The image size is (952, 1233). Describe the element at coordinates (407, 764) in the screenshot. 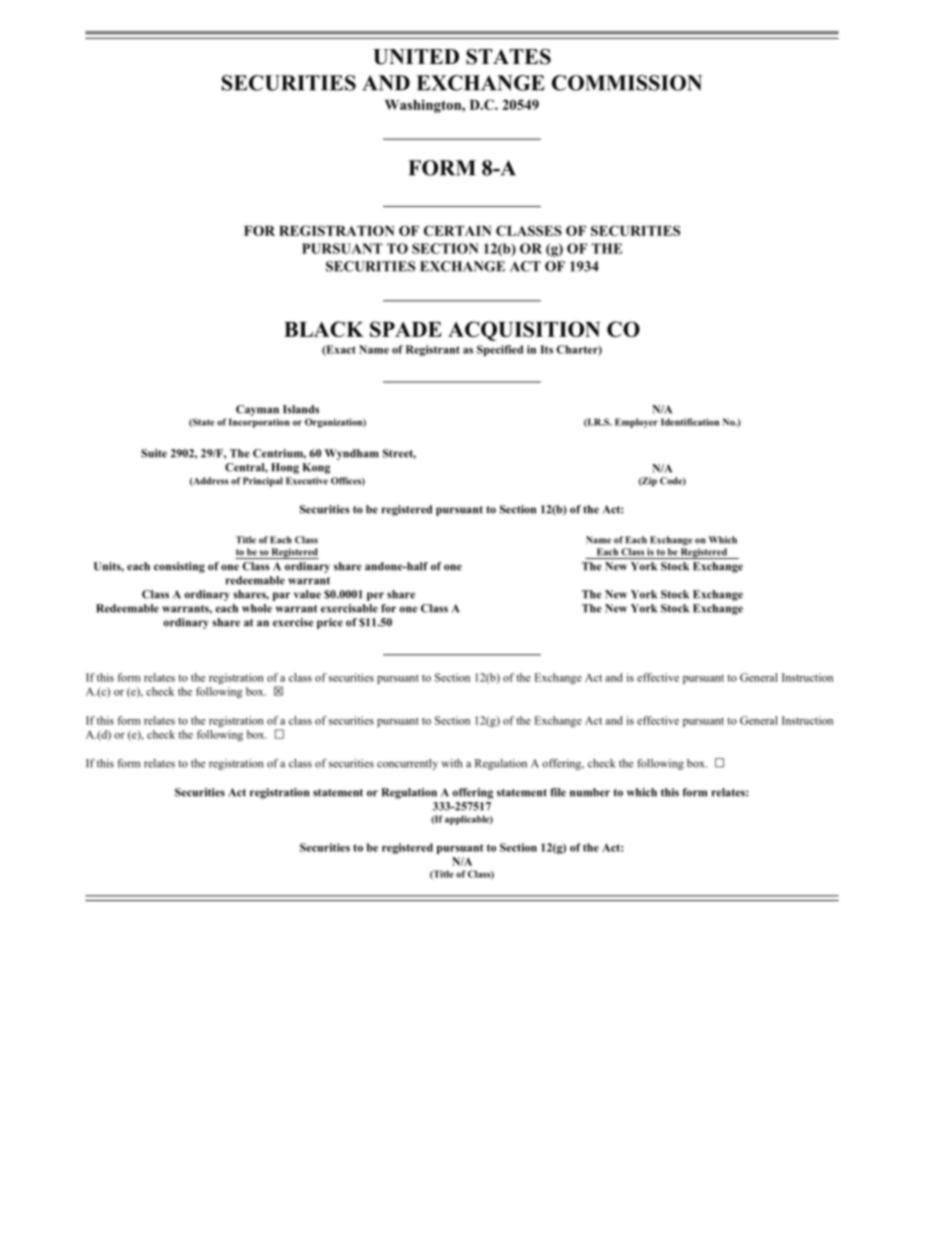

I see `concurrently` at that location.
